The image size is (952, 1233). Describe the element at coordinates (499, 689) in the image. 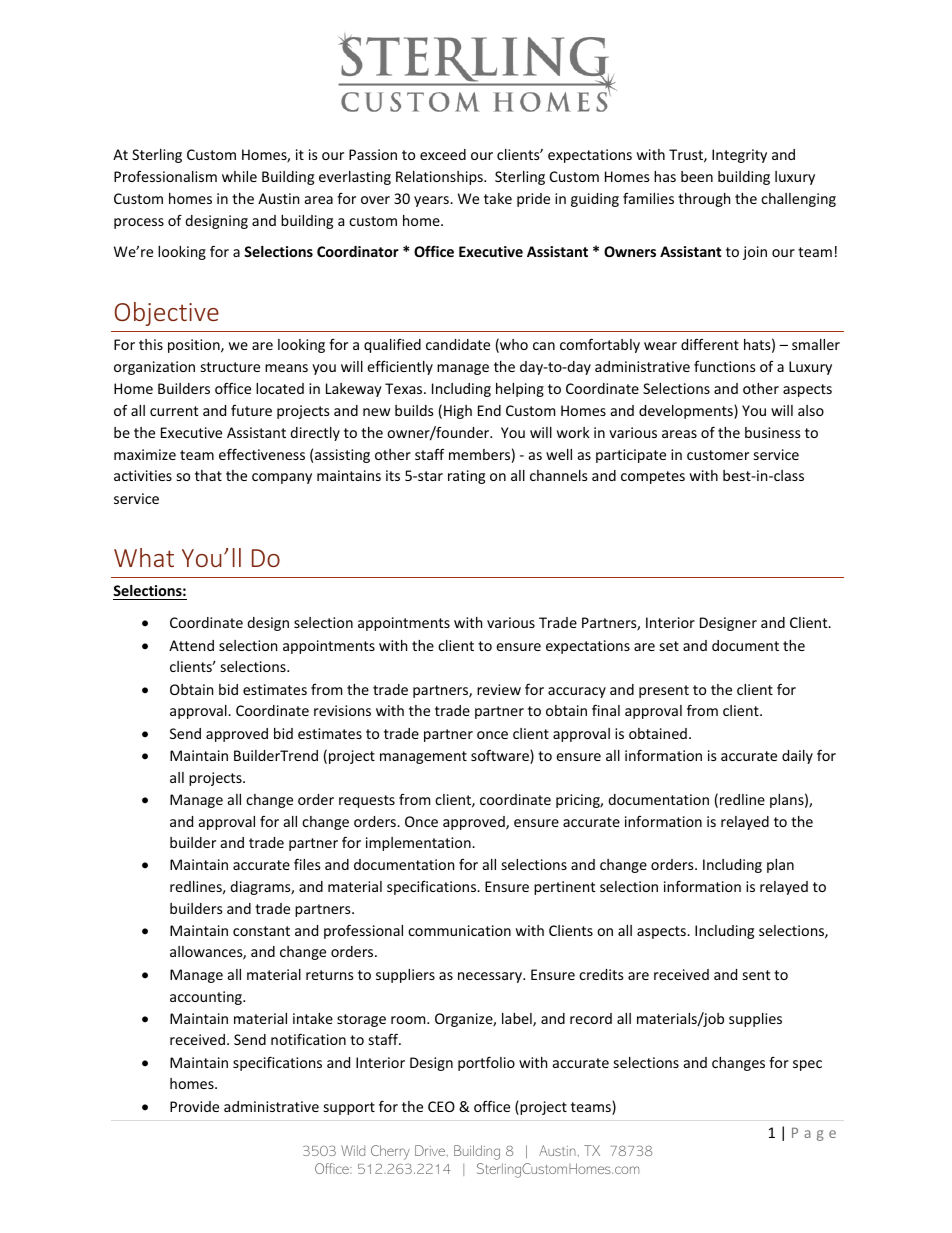

I see `review` at that location.
